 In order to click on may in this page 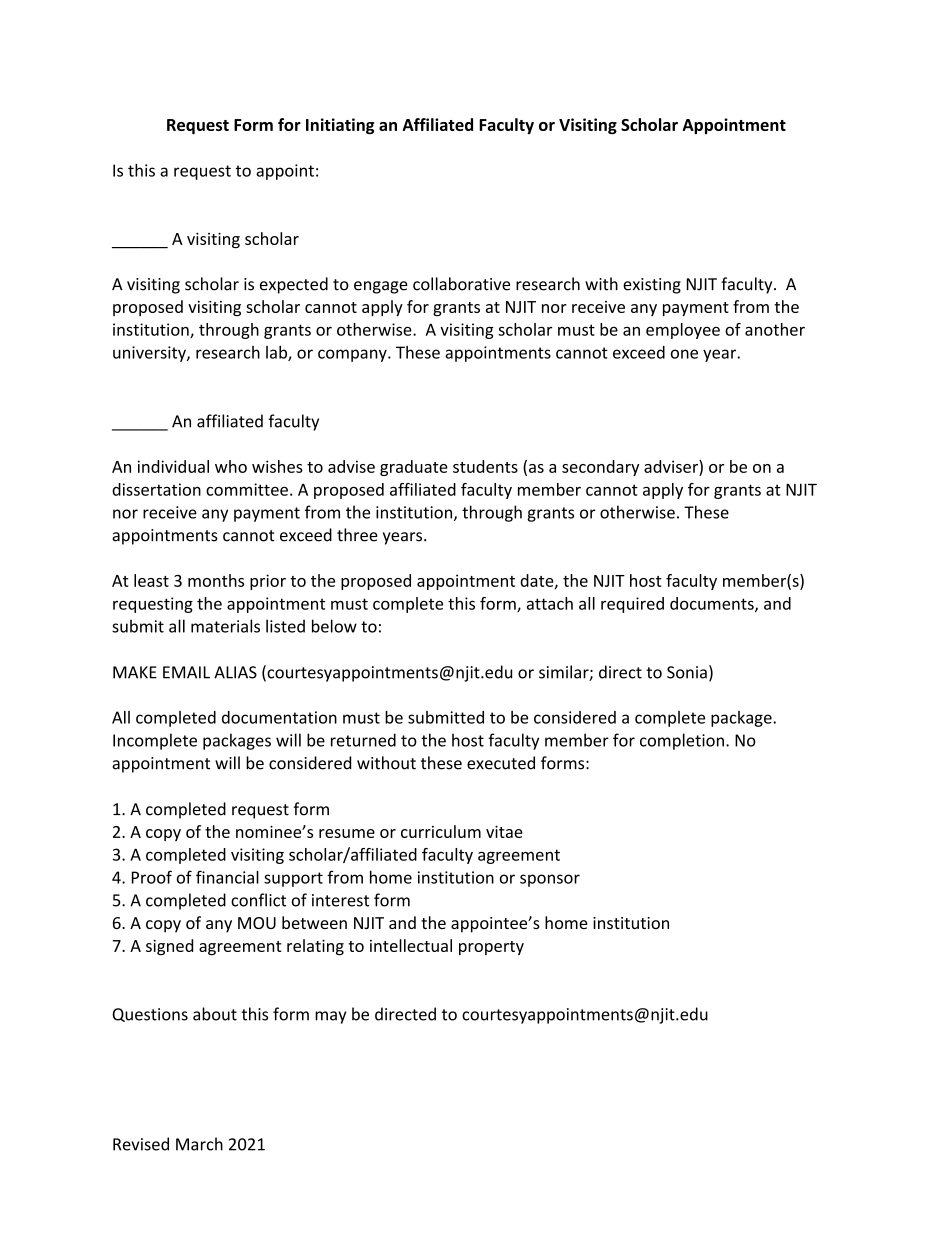, I will do `click(330, 1017)`.
